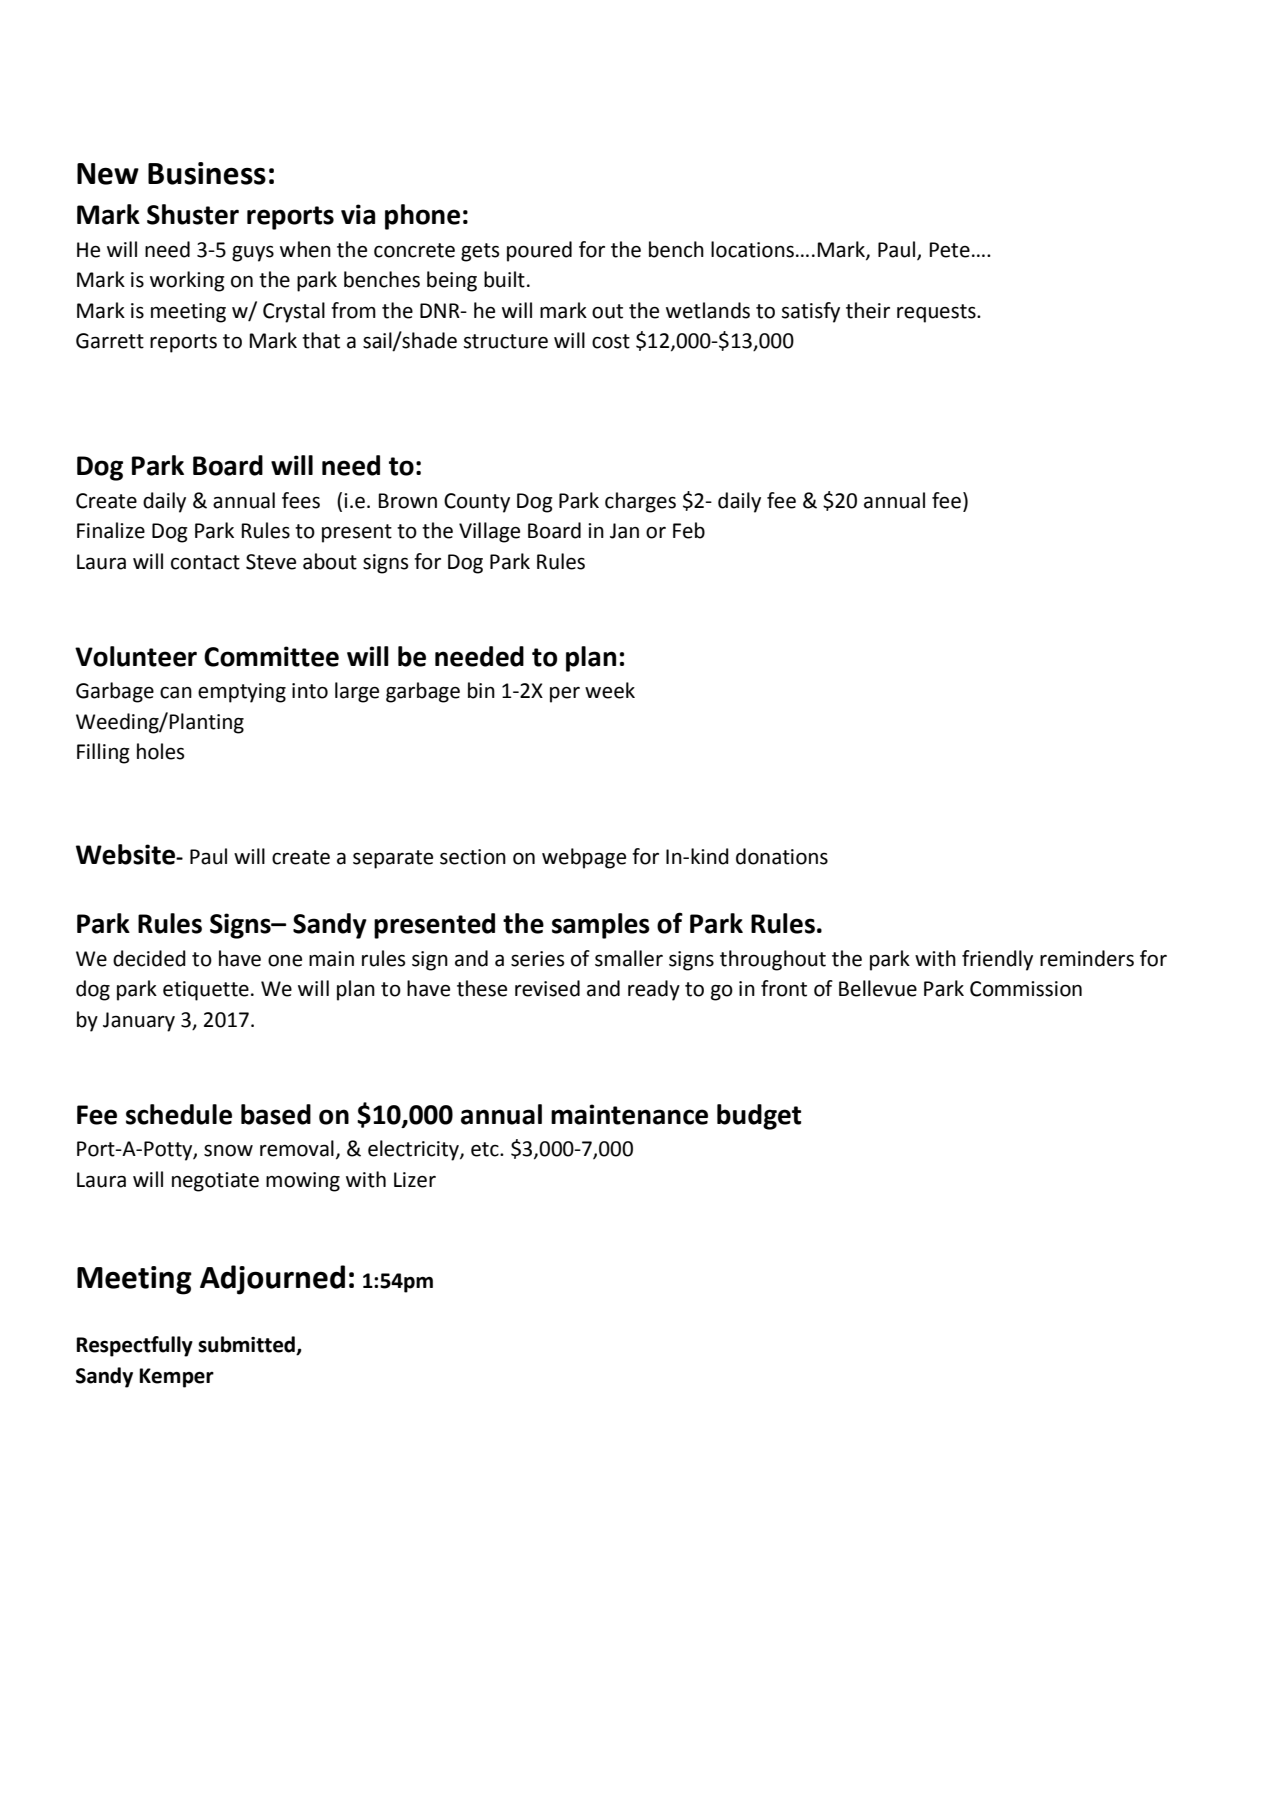  Describe the element at coordinates (247, 1345) in the screenshot. I see `submitted` at that location.
